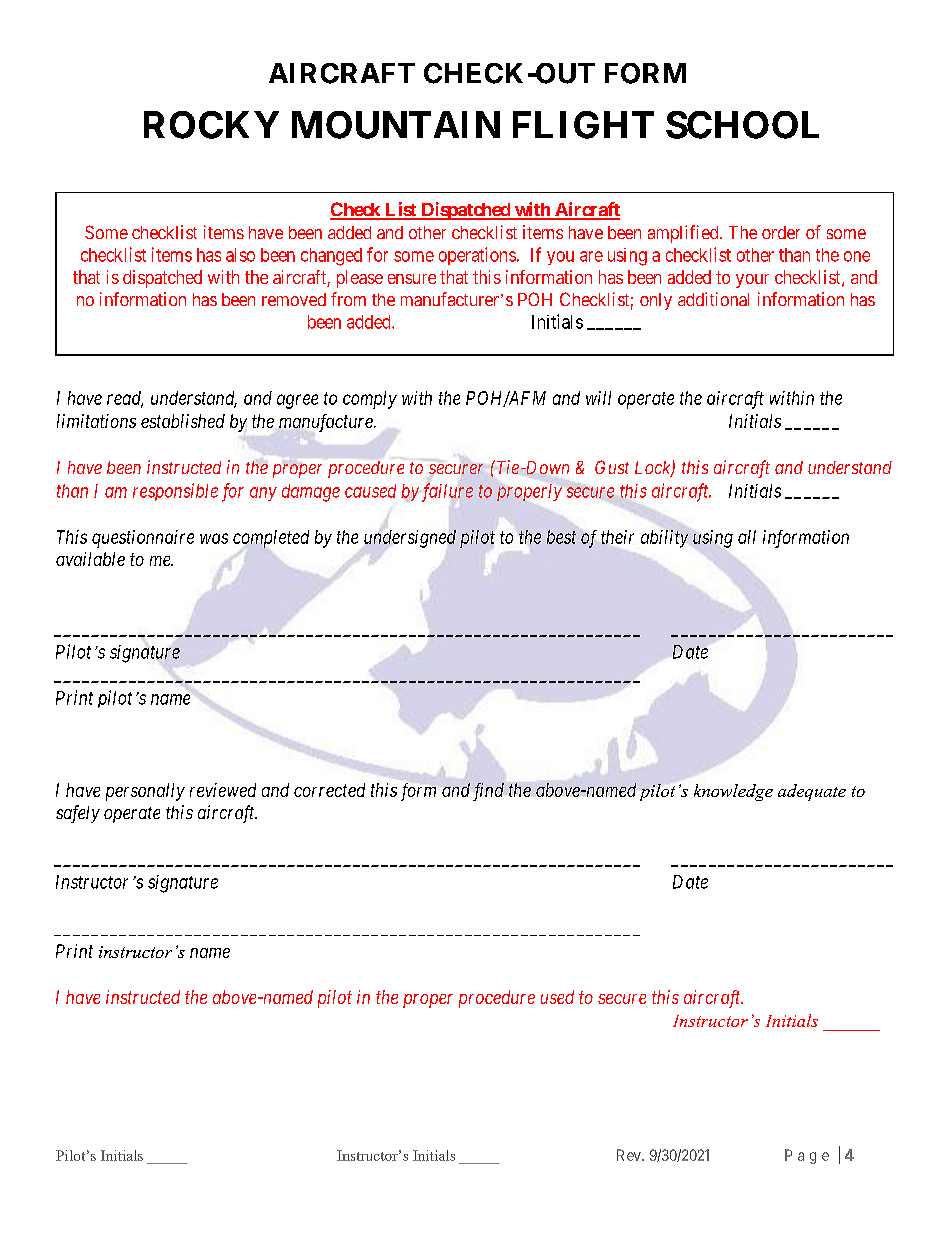 The image size is (952, 1233). I want to click on find, so click(488, 792).
